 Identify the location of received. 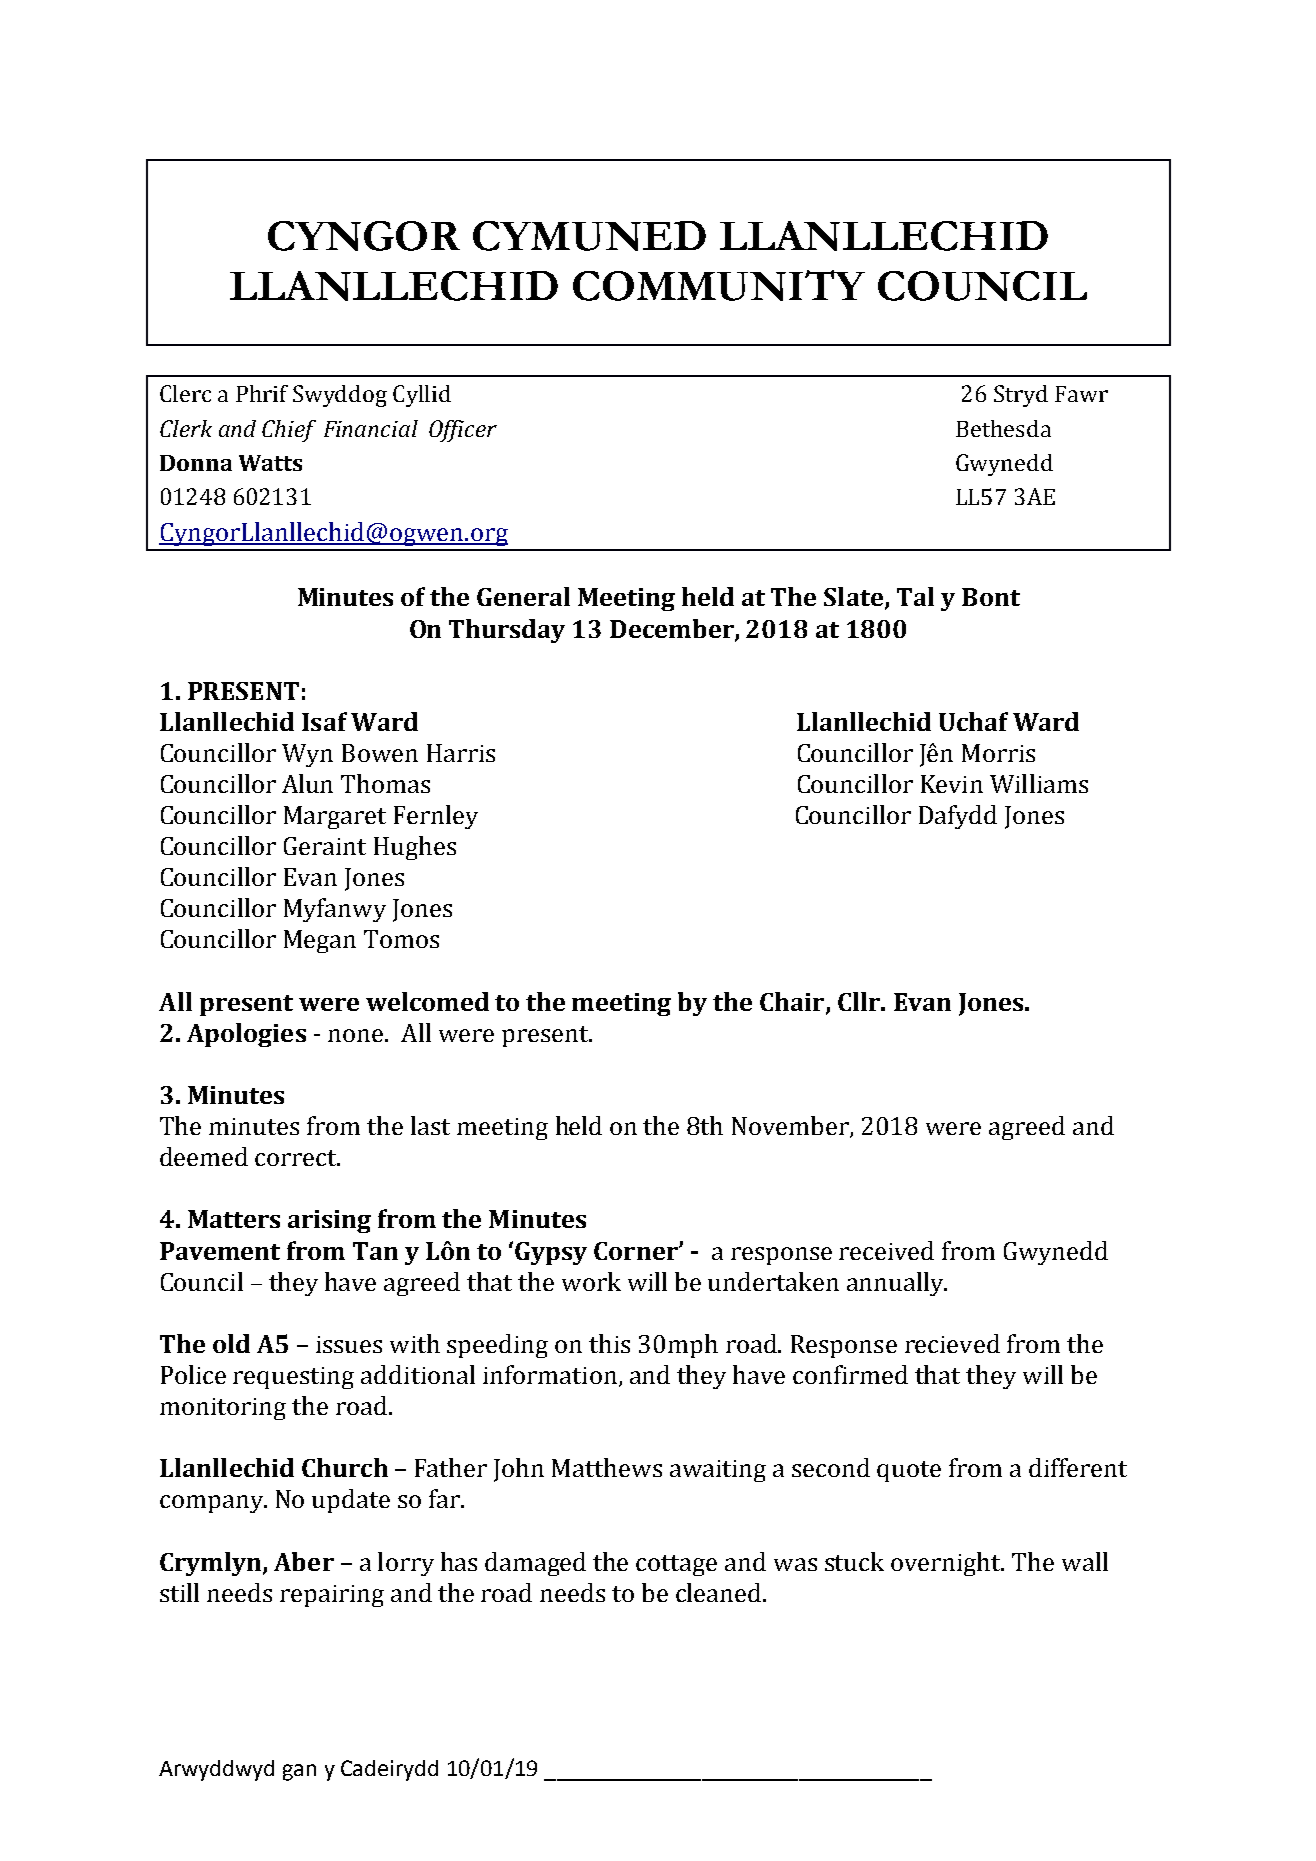
(886, 1250).
